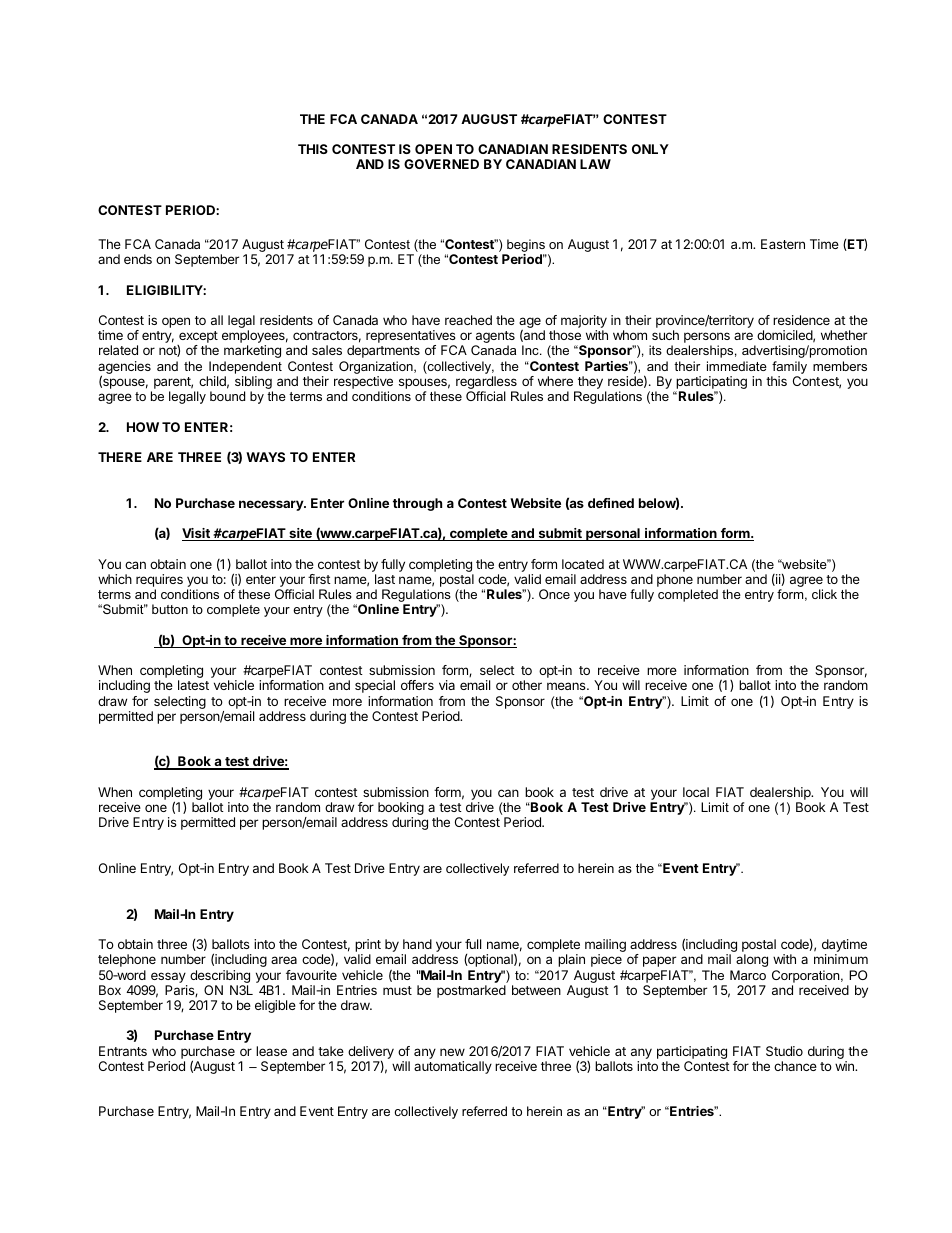 Image resolution: width=952 pixels, height=1233 pixels. I want to click on Once, so click(554, 594).
